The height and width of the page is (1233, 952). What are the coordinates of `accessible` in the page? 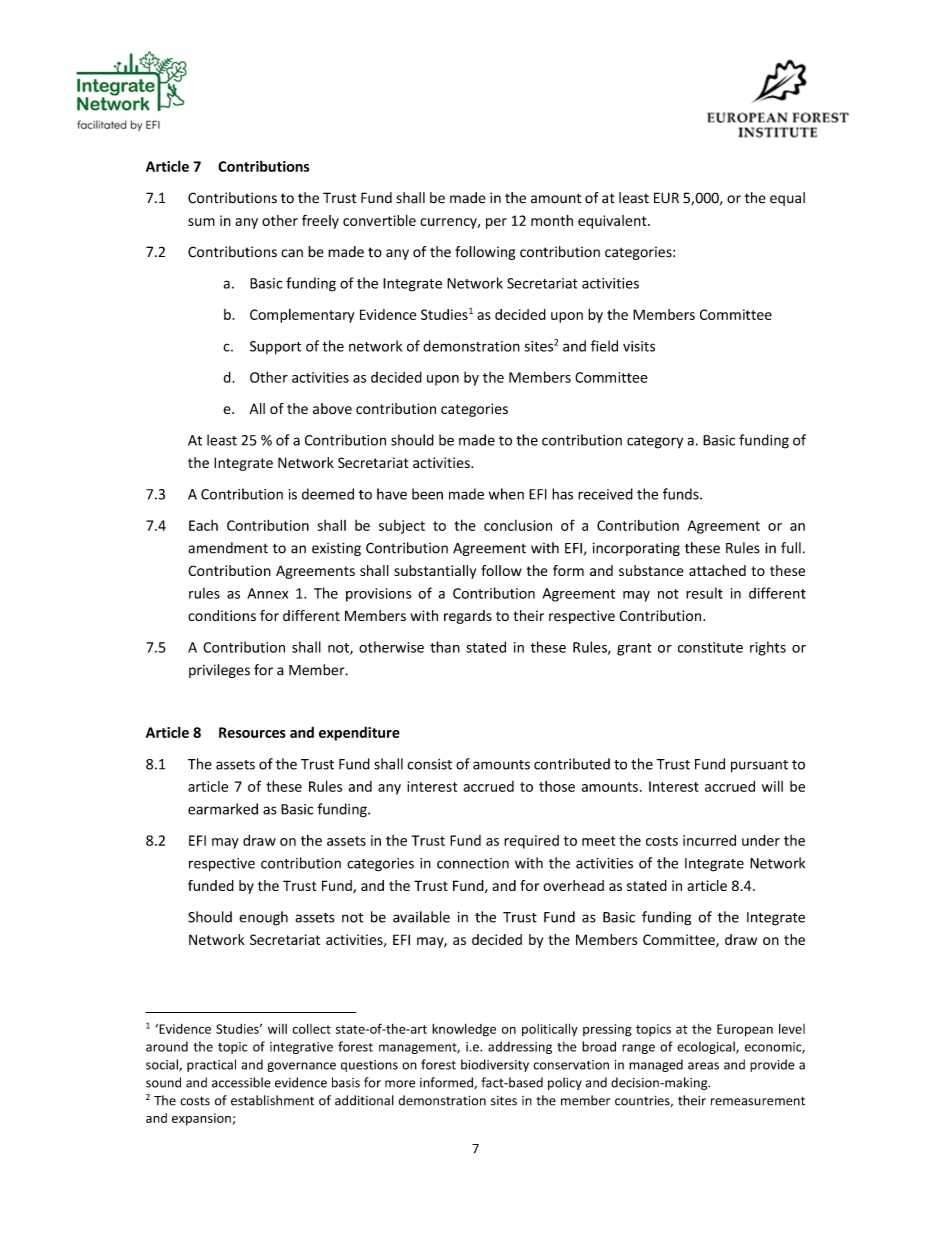 It's located at (241, 1082).
